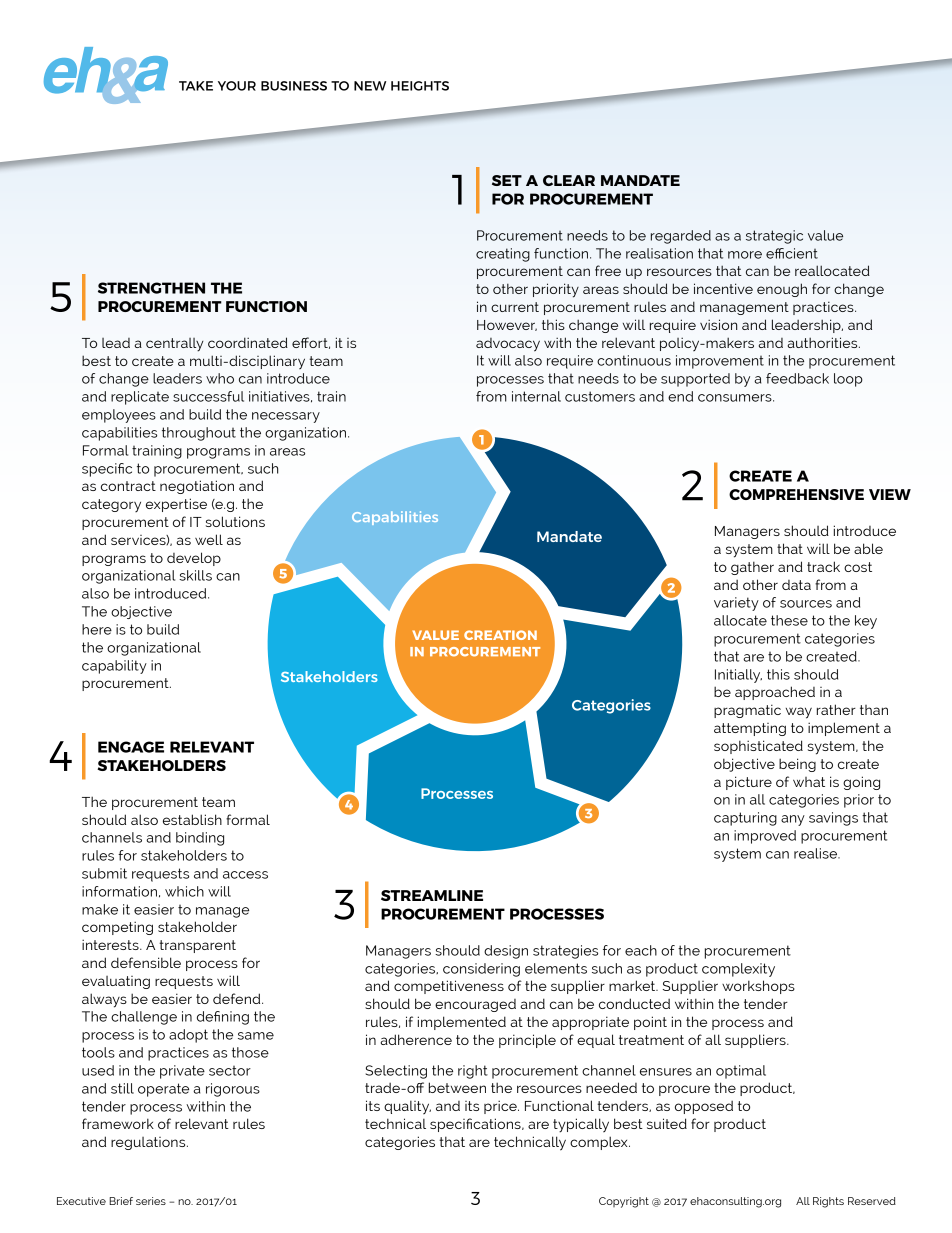 Image resolution: width=952 pixels, height=1233 pixels. I want to click on internal, so click(536, 396).
